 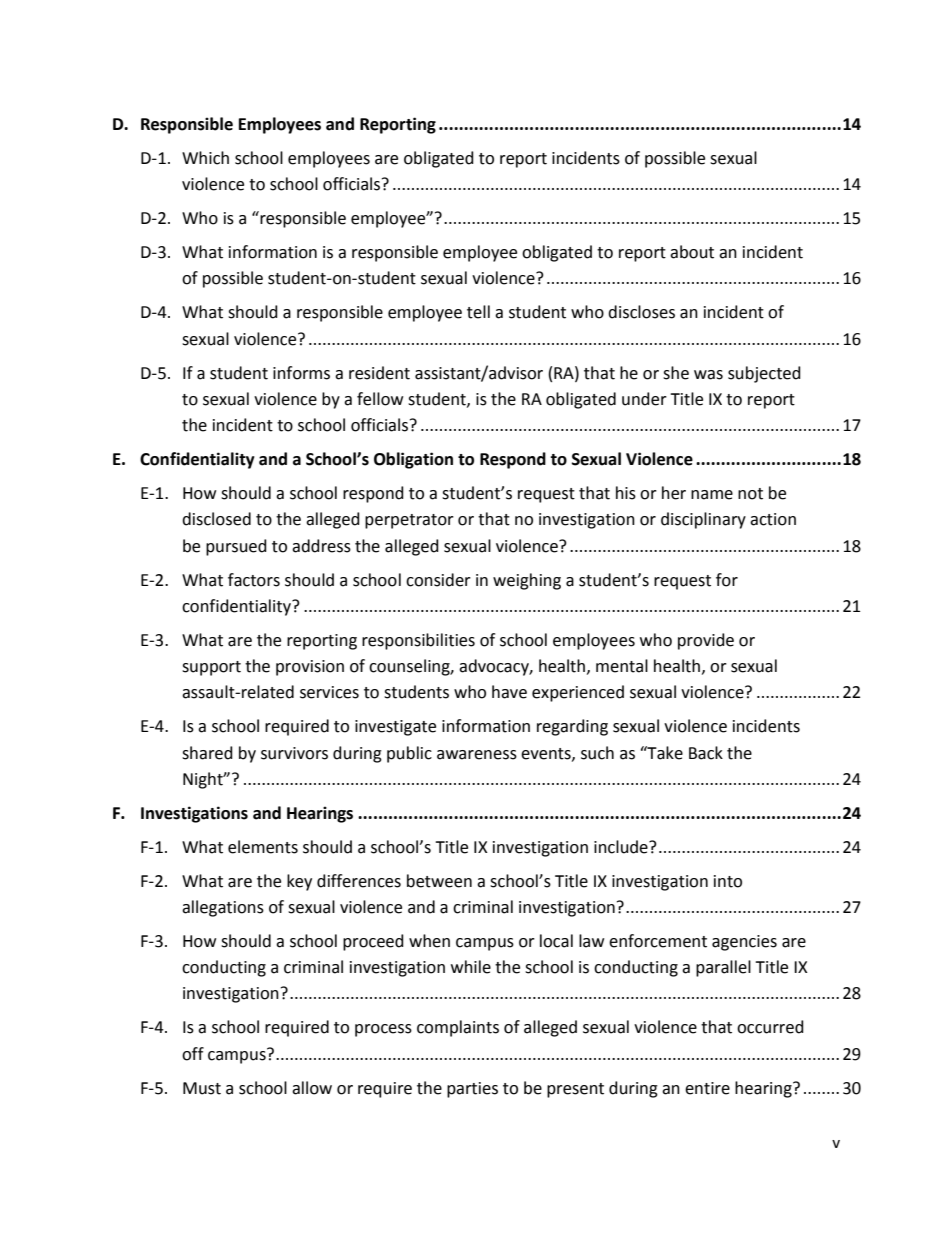 What do you see at coordinates (477, 755) in the document?
I see `awareness` at bounding box center [477, 755].
